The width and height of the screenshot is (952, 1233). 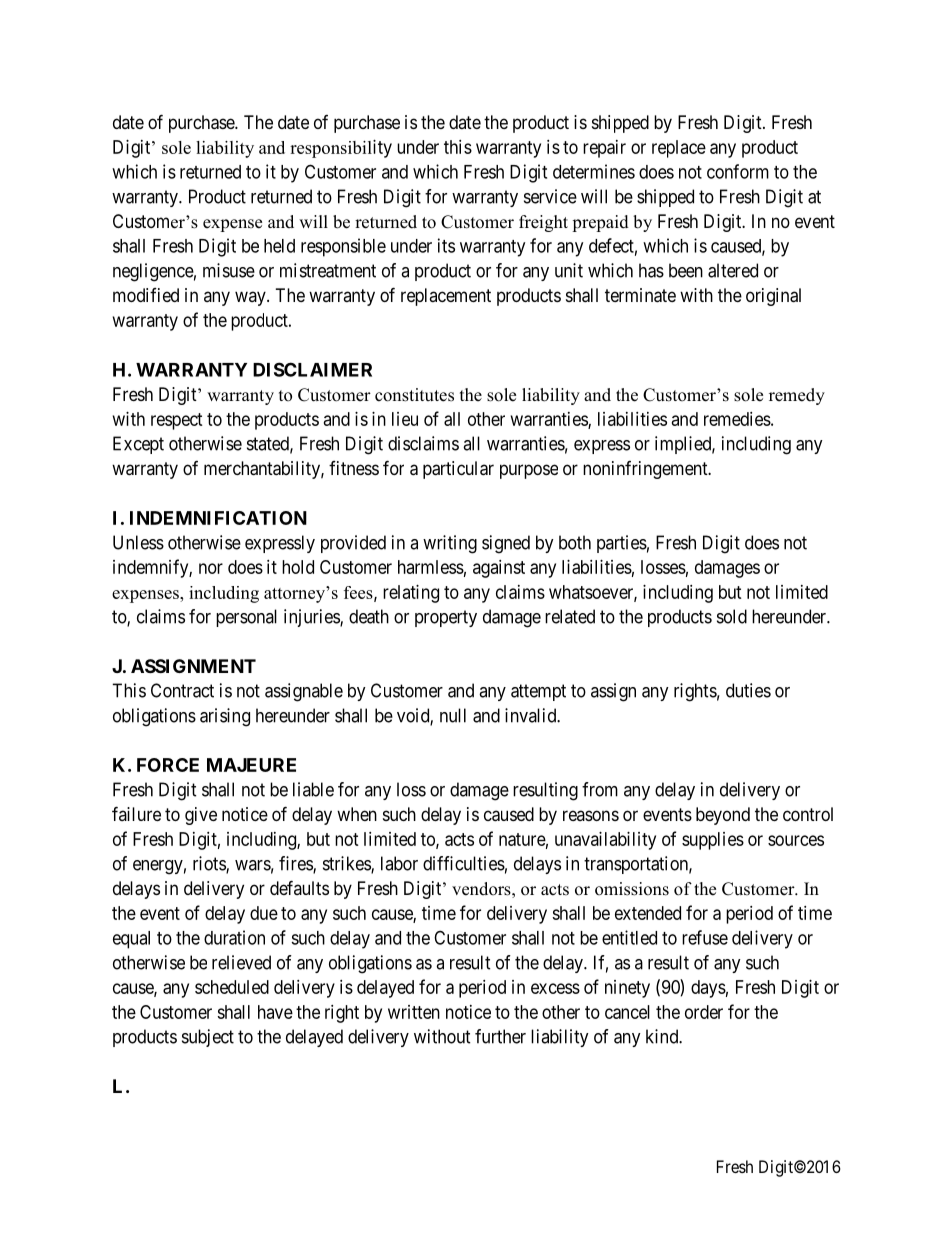 What do you see at coordinates (500, 1036) in the screenshot?
I see `further` at bounding box center [500, 1036].
